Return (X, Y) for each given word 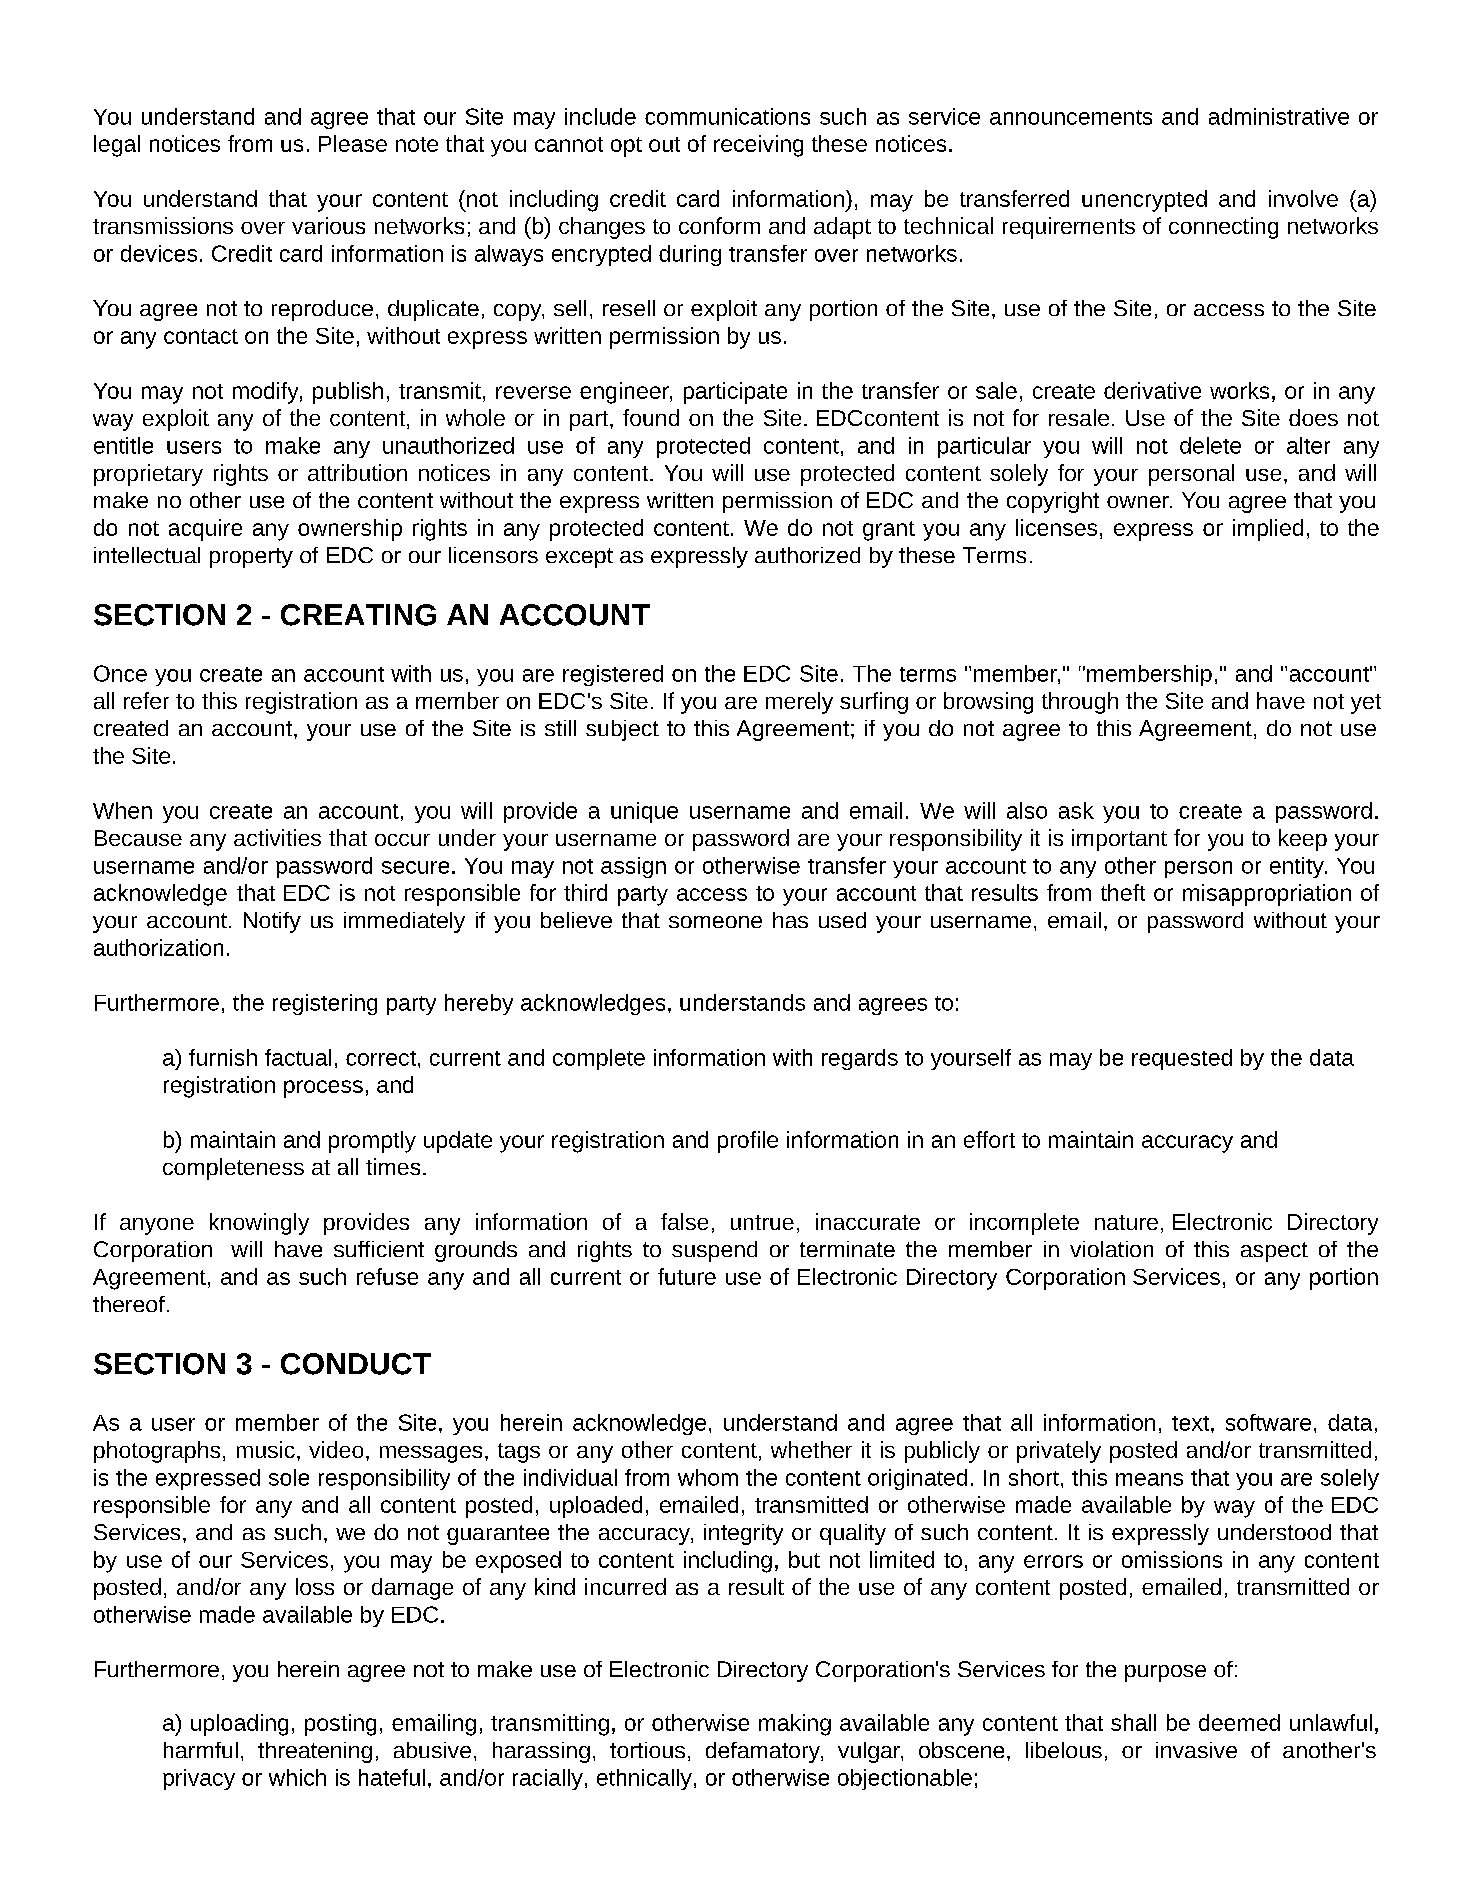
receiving (758, 146)
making (795, 1725)
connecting (1223, 228)
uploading (239, 1725)
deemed (1239, 1722)
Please (353, 143)
